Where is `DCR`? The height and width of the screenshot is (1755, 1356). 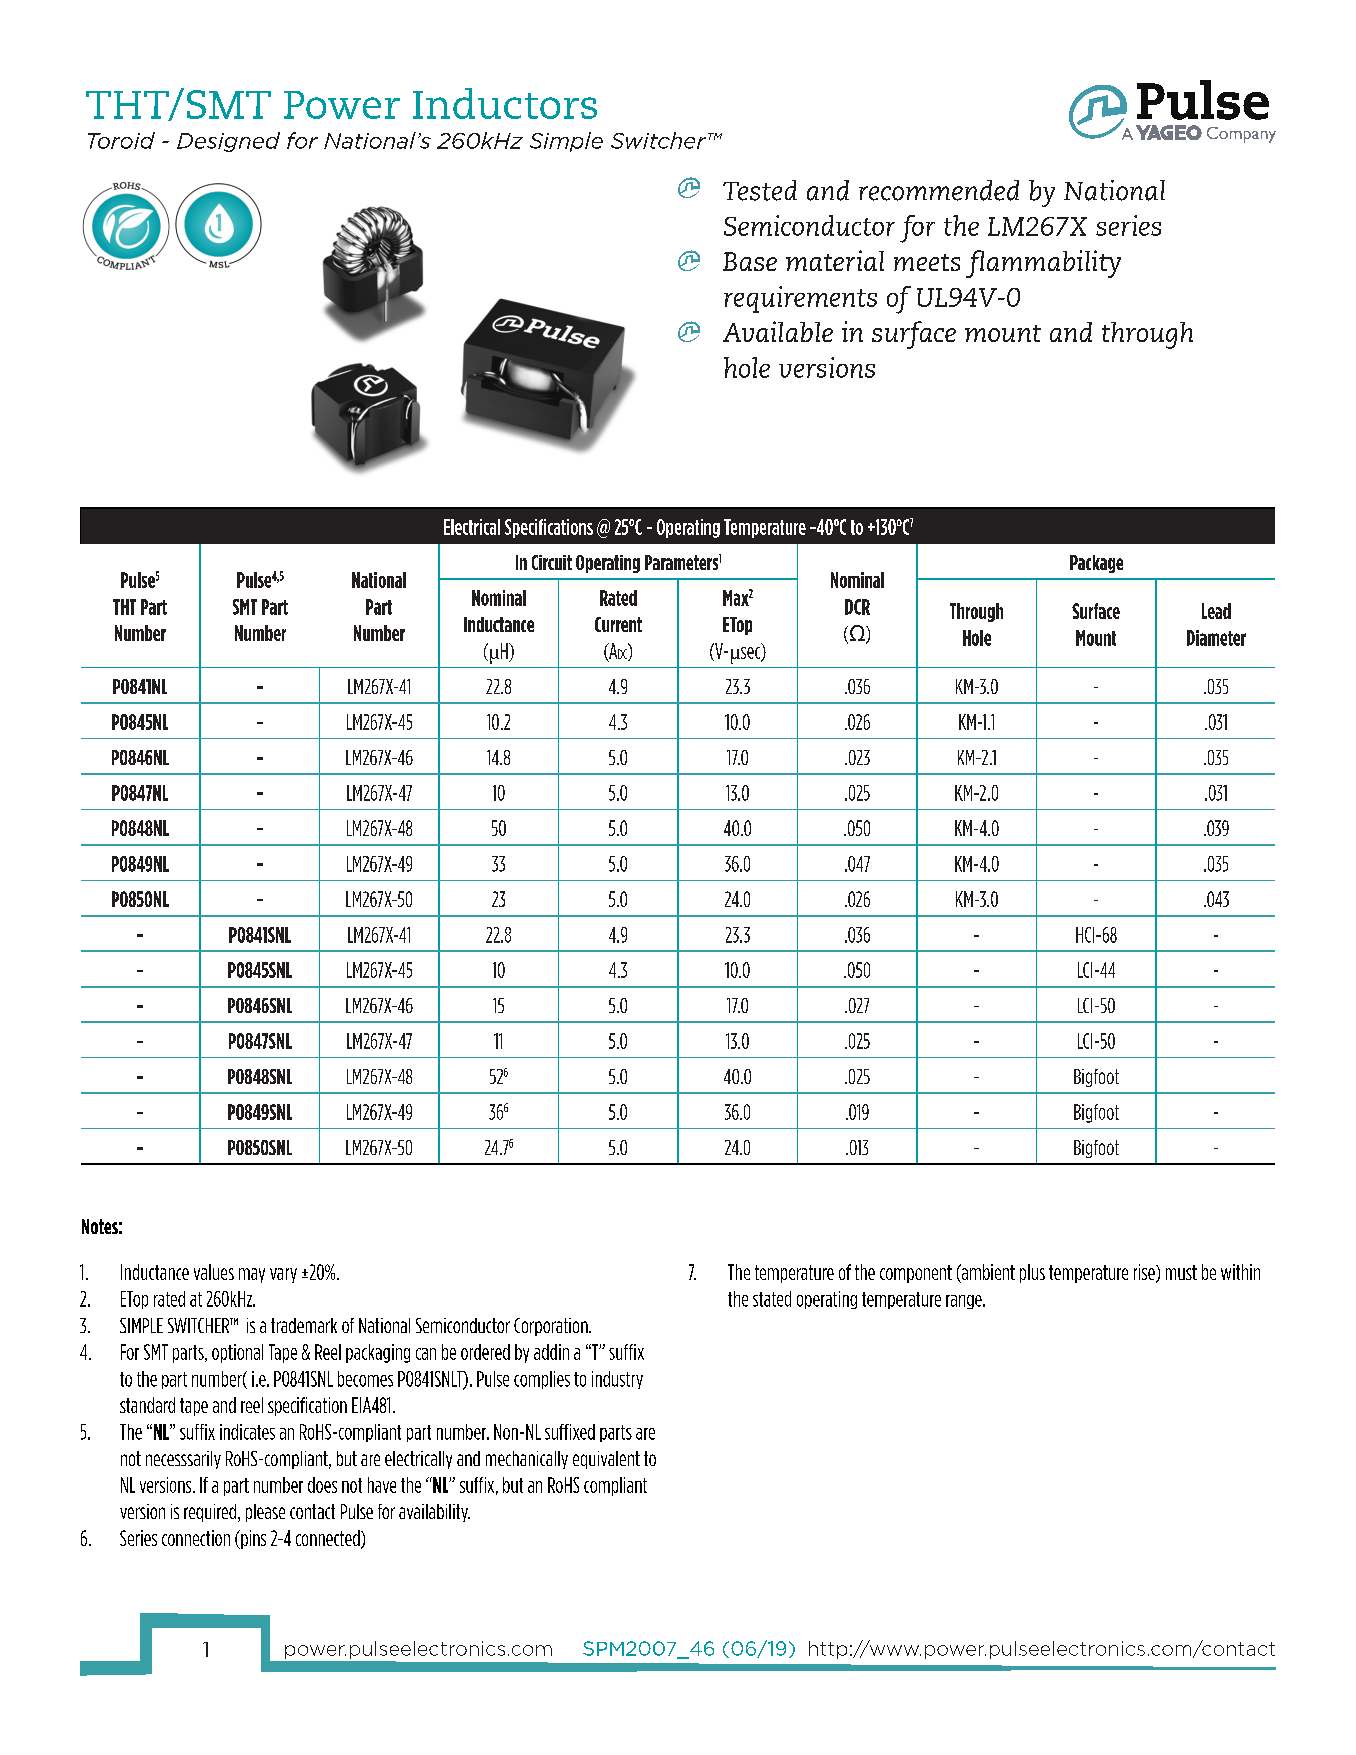 DCR is located at coordinates (857, 607).
